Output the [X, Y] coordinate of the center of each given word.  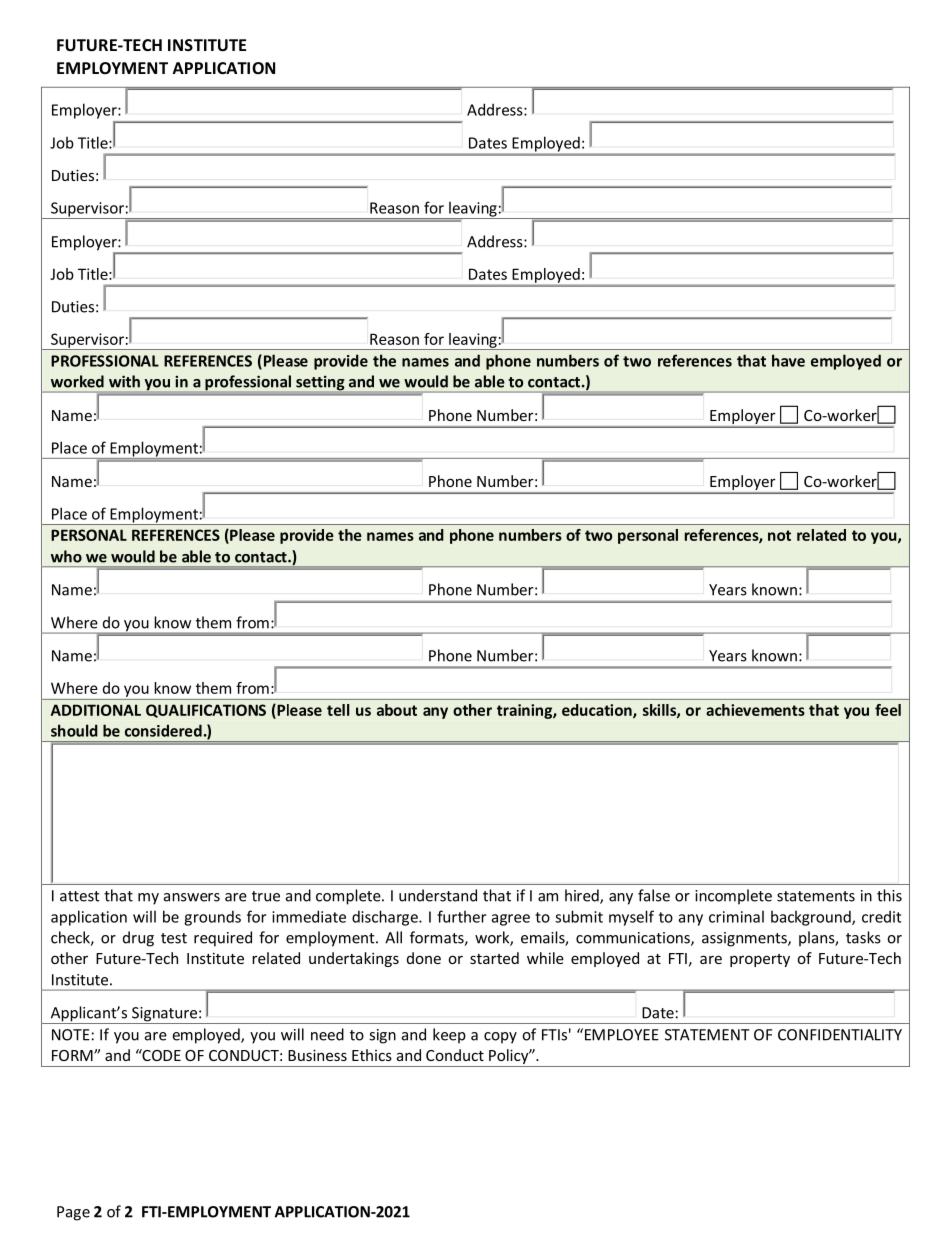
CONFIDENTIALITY [840, 1035]
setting [320, 383]
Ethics [372, 1055]
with [124, 381]
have [788, 360]
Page [73, 1213]
